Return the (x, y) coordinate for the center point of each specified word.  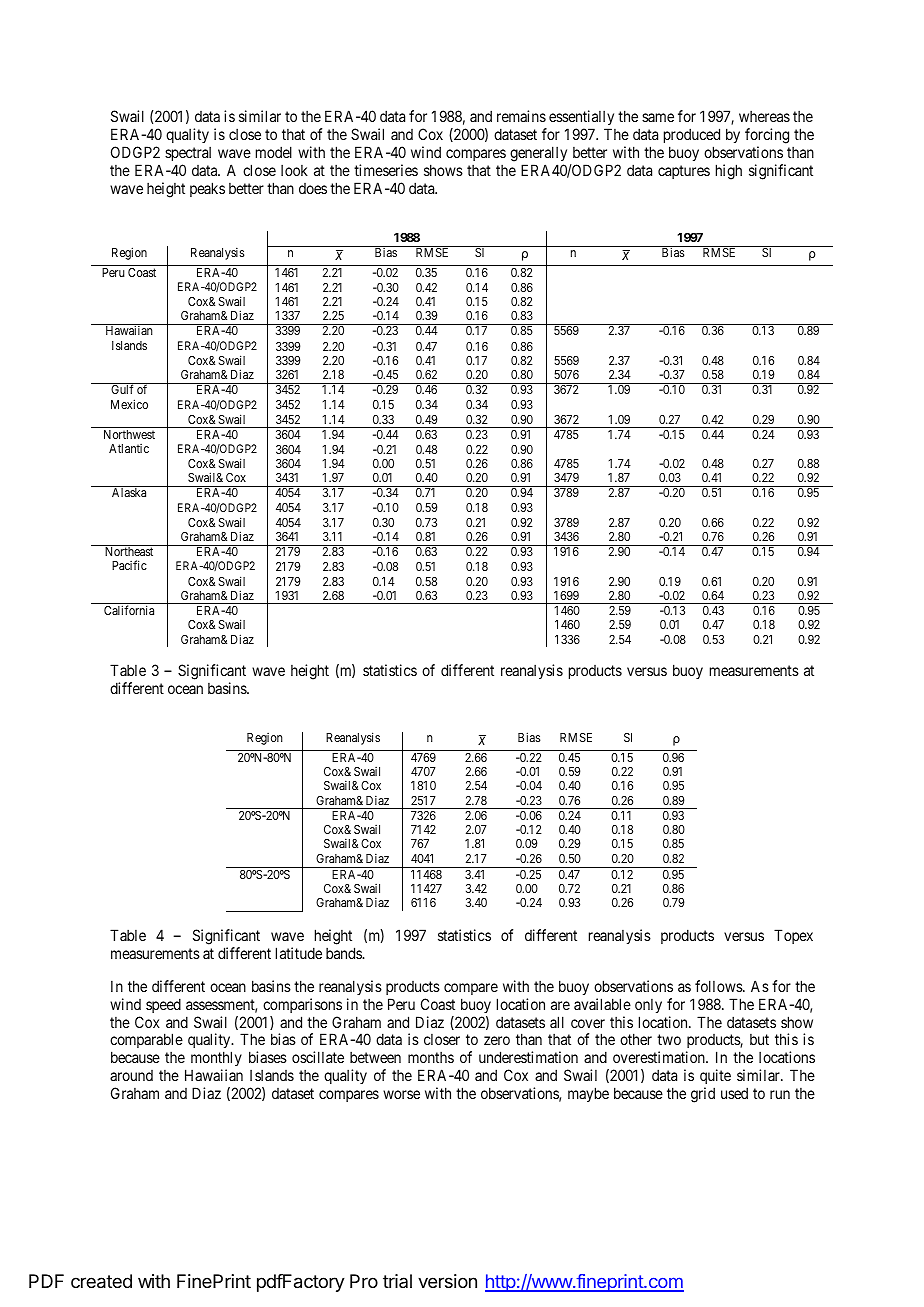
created (101, 1281)
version (447, 1281)
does (313, 188)
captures (684, 172)
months (431, 1057)
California (129, 610)
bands (345, 953)
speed (163, 1005)
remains (521, 116)
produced (692, 135)
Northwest (129, 434)
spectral (188, 154)
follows (719, 986)
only (648, 1006)
